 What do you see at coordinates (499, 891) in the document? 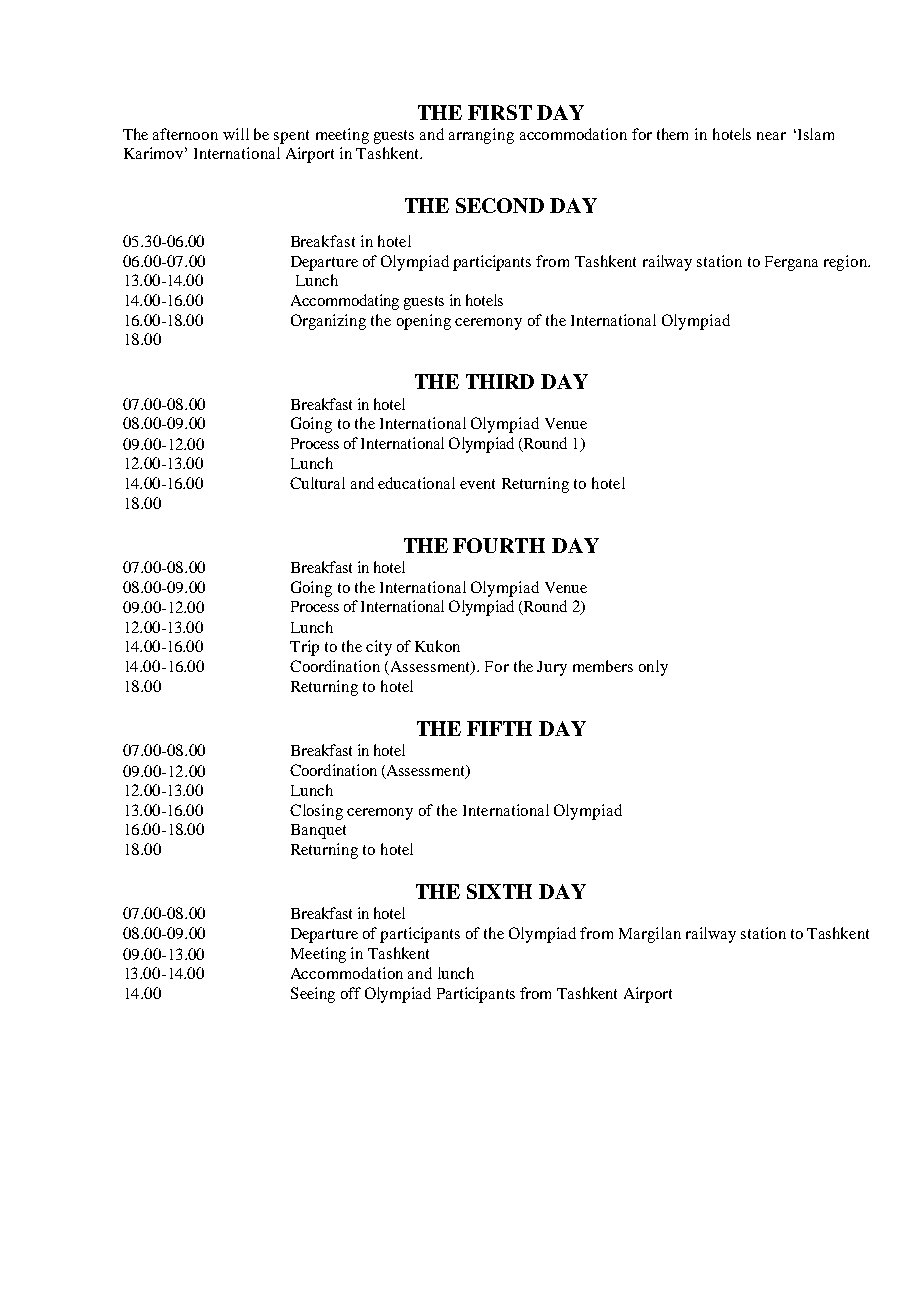
I see `SIXTH` at bounding box center [499, 891].
